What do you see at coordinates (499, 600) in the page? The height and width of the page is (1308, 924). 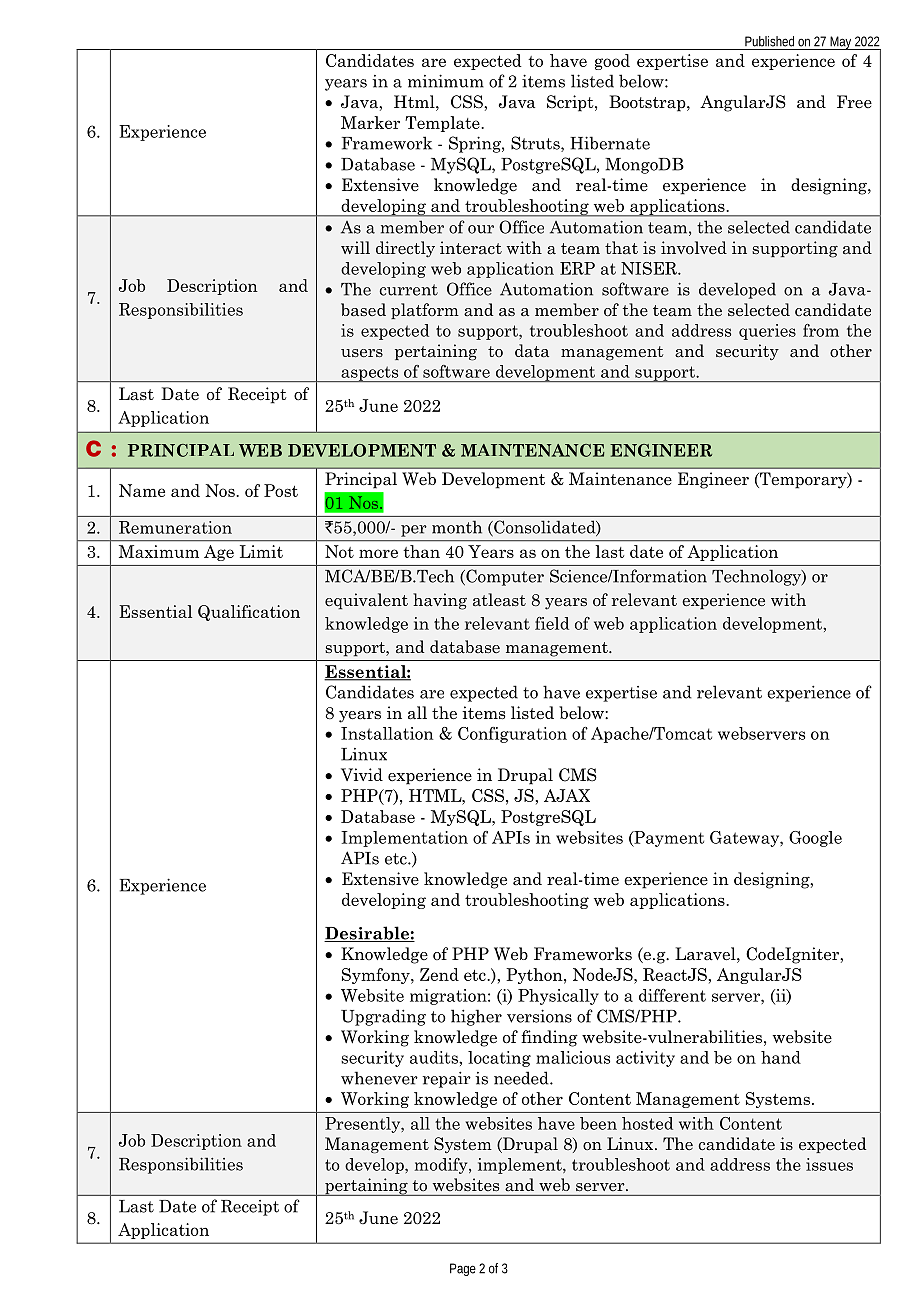 I see `atleast` at bounding box center [499, 600].
